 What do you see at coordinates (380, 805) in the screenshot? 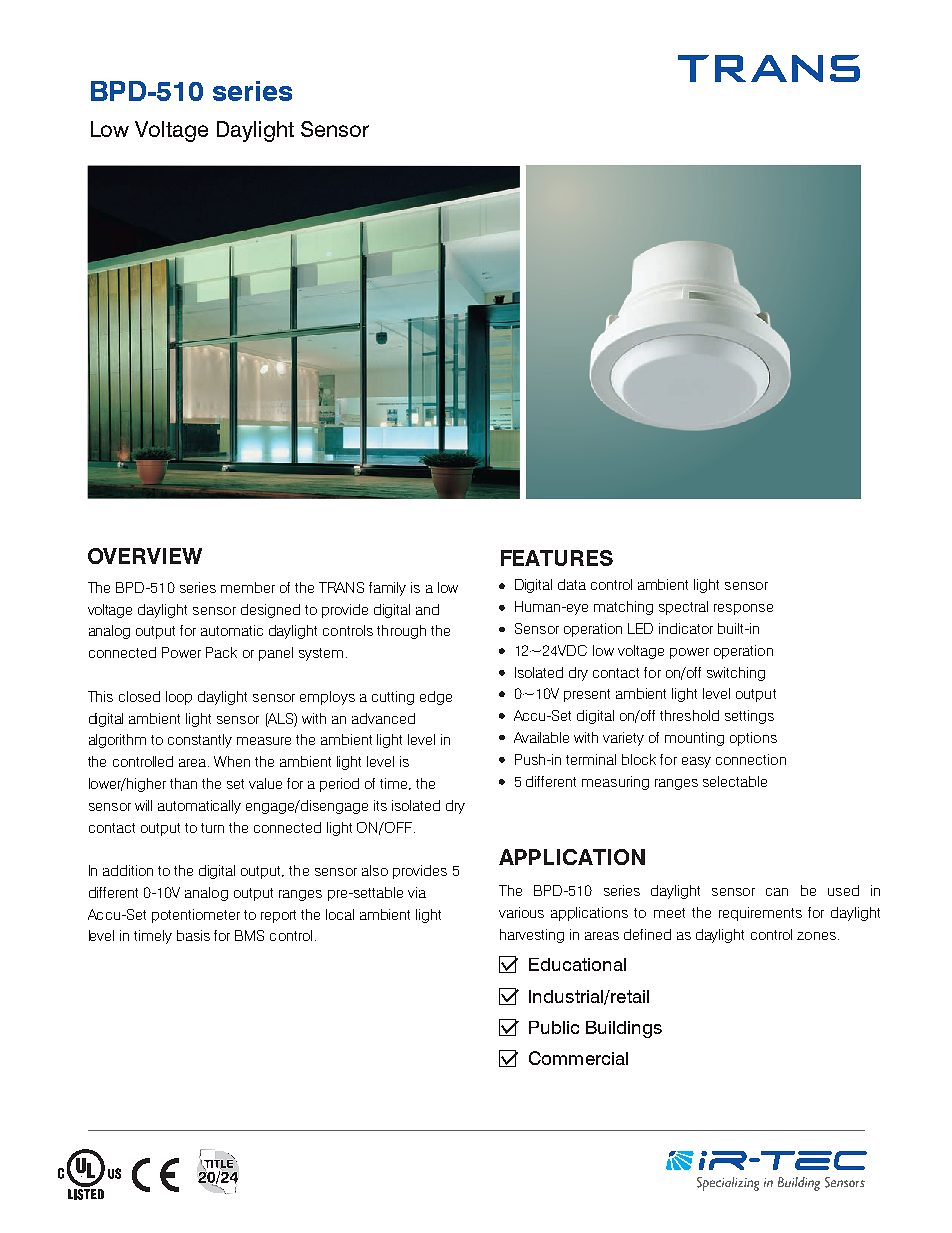
I see `its` at bounding box center [380, 805].
